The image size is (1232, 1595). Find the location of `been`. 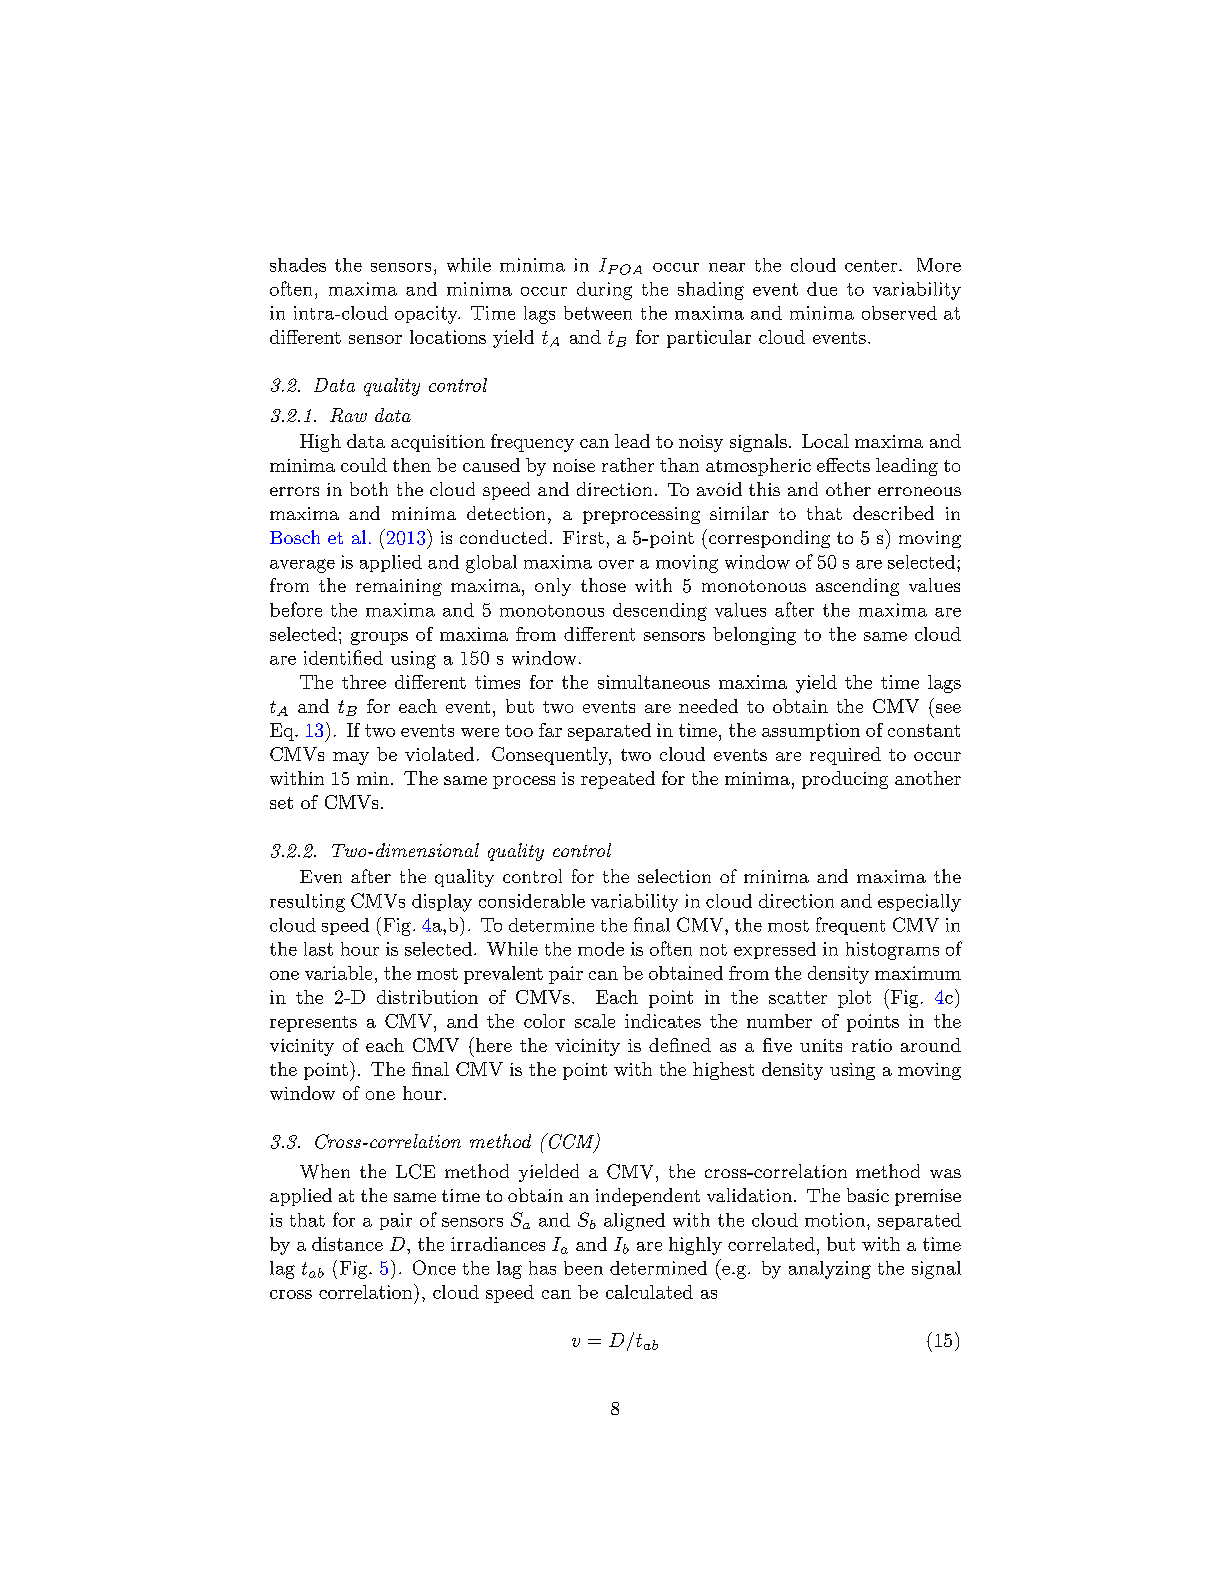

been is located at coordinates (583, 1268).
